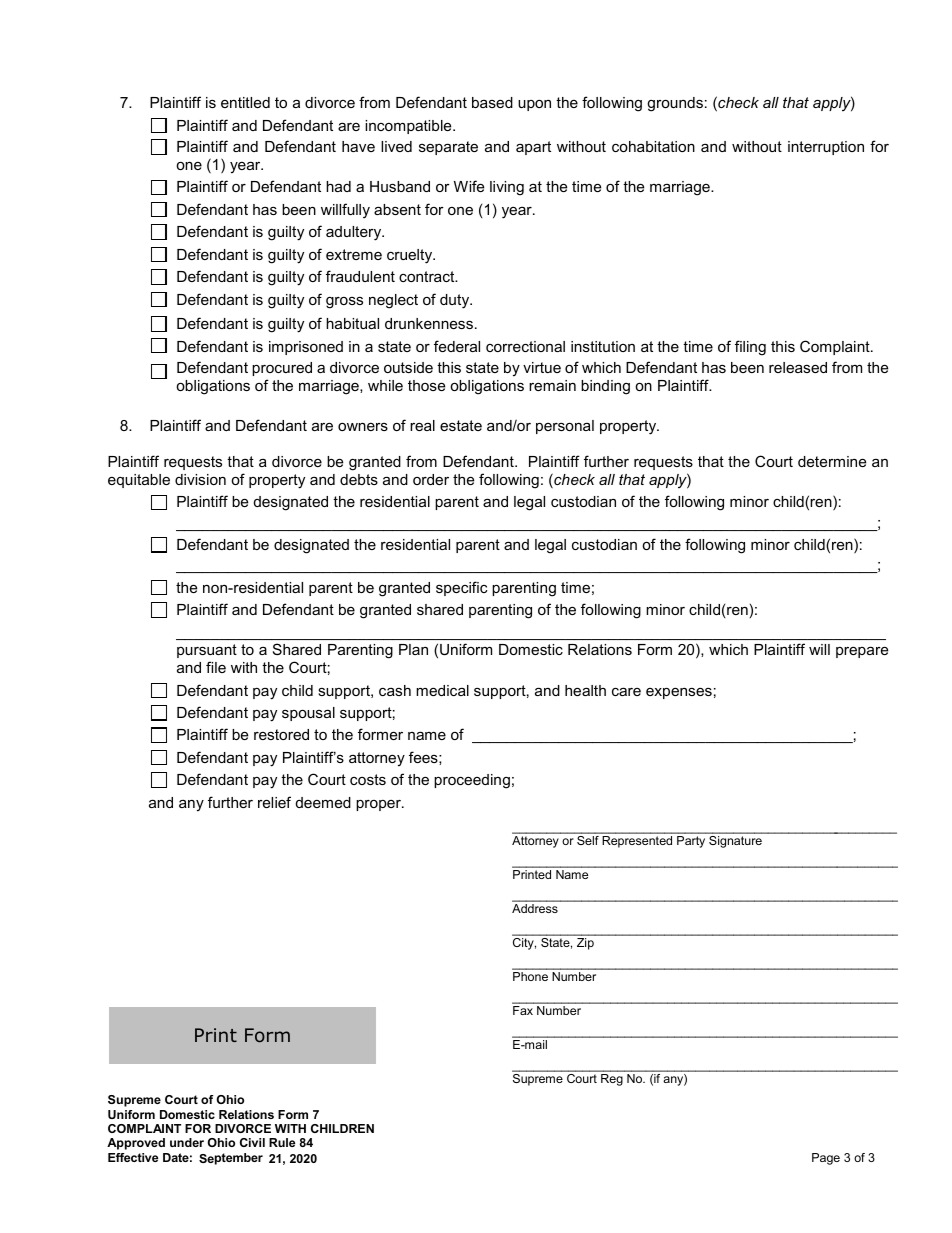  Describe the element at coordinates (252, 1142) in the screenshot. I see `Civil` at that location.
